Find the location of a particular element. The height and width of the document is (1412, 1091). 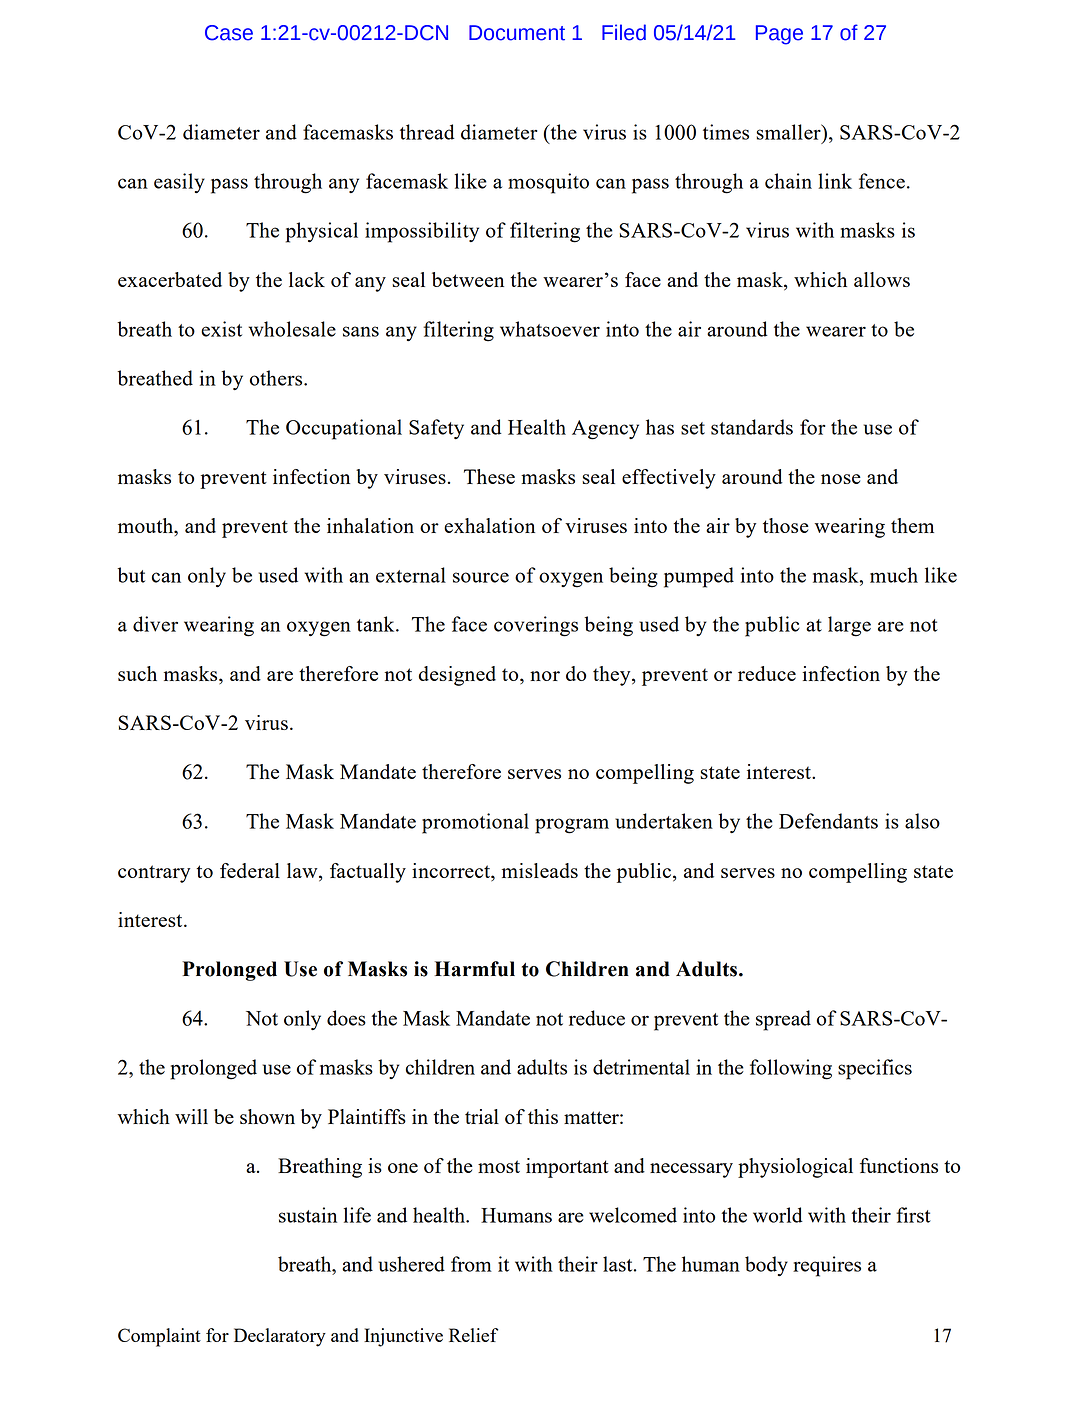

Document is located at coordinates (517, 33).
